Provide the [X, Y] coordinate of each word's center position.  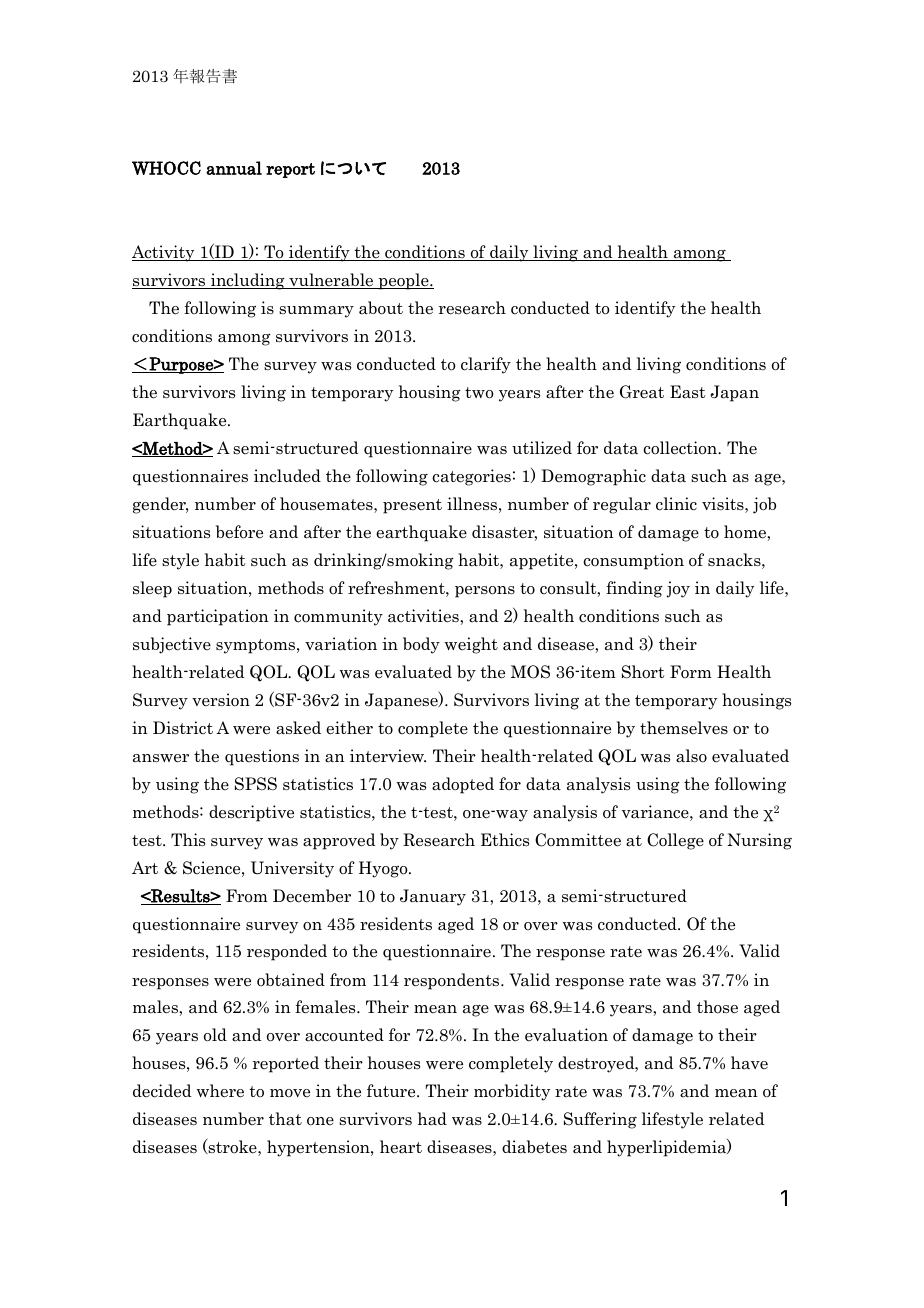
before [239, 532]
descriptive [251, 813]
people [403, 281]
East [688, 392]
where [220, 1091]
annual [234, 168]
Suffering [600, 1120]
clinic [676, 504]
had [432, 1119]
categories [471, 477]
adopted [463, 785]
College [675, 841]
